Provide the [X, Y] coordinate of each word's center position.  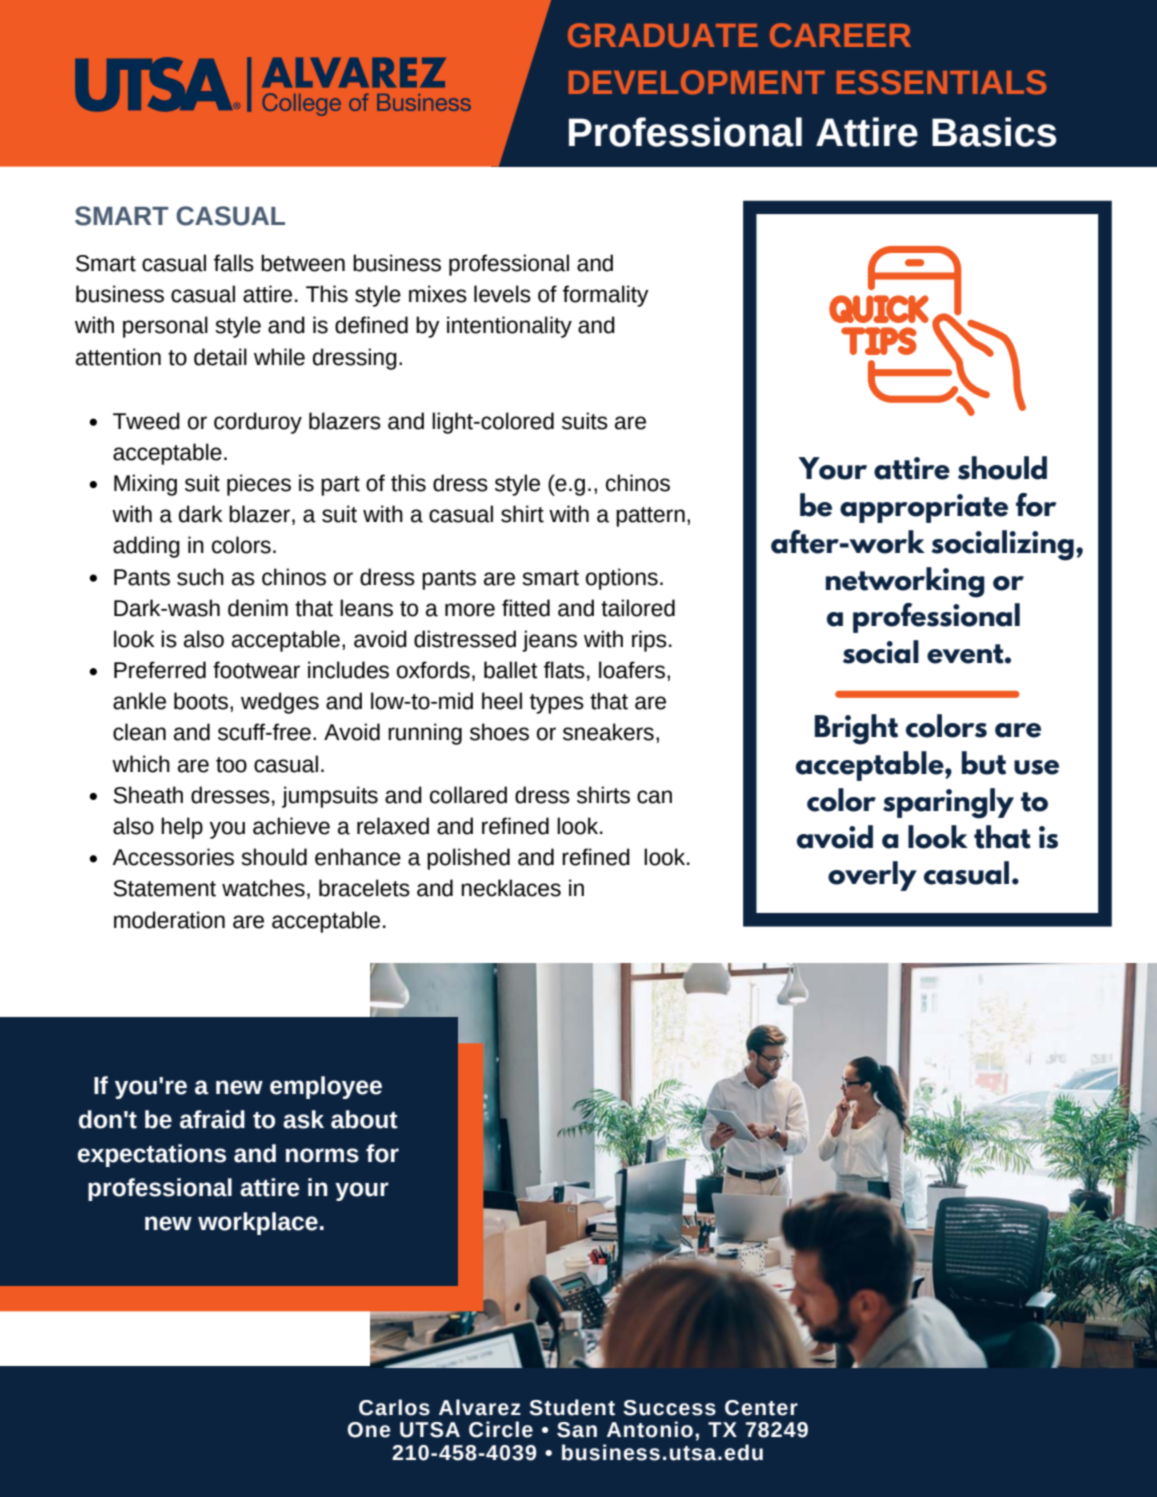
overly [872, 876]
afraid [212, 1119]
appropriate [924, 508]
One [368, 1430]
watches [263, 888]
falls [234, 263]
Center [761, 1408]
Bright [856, 729]
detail [220, 357]
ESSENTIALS [941, 82]
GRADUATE [663, 35]
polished [468, 859]
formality [606, 296]
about [364, 1119]
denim [258, 608]
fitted [526, 608]
